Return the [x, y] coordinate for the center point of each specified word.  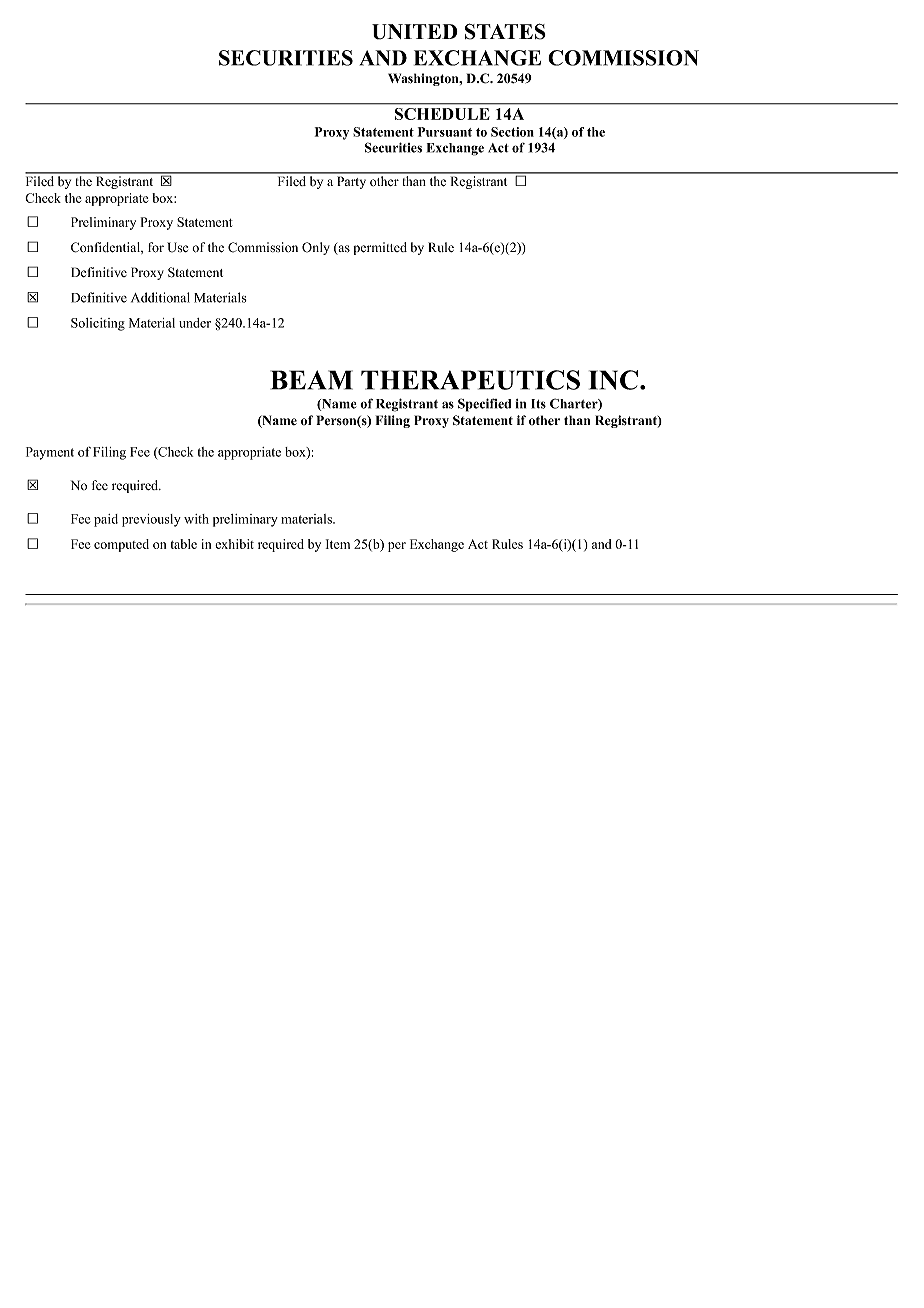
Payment [50, 453]
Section [512, 132]
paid [106, 520]
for [156, 247]
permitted [380, 248]
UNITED [415, 32]
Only [316, 248]
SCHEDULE [442, 114]
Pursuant [445, 132]
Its [538, 404]
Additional [160, 297]
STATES [505, 31]
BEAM [312, 380]
